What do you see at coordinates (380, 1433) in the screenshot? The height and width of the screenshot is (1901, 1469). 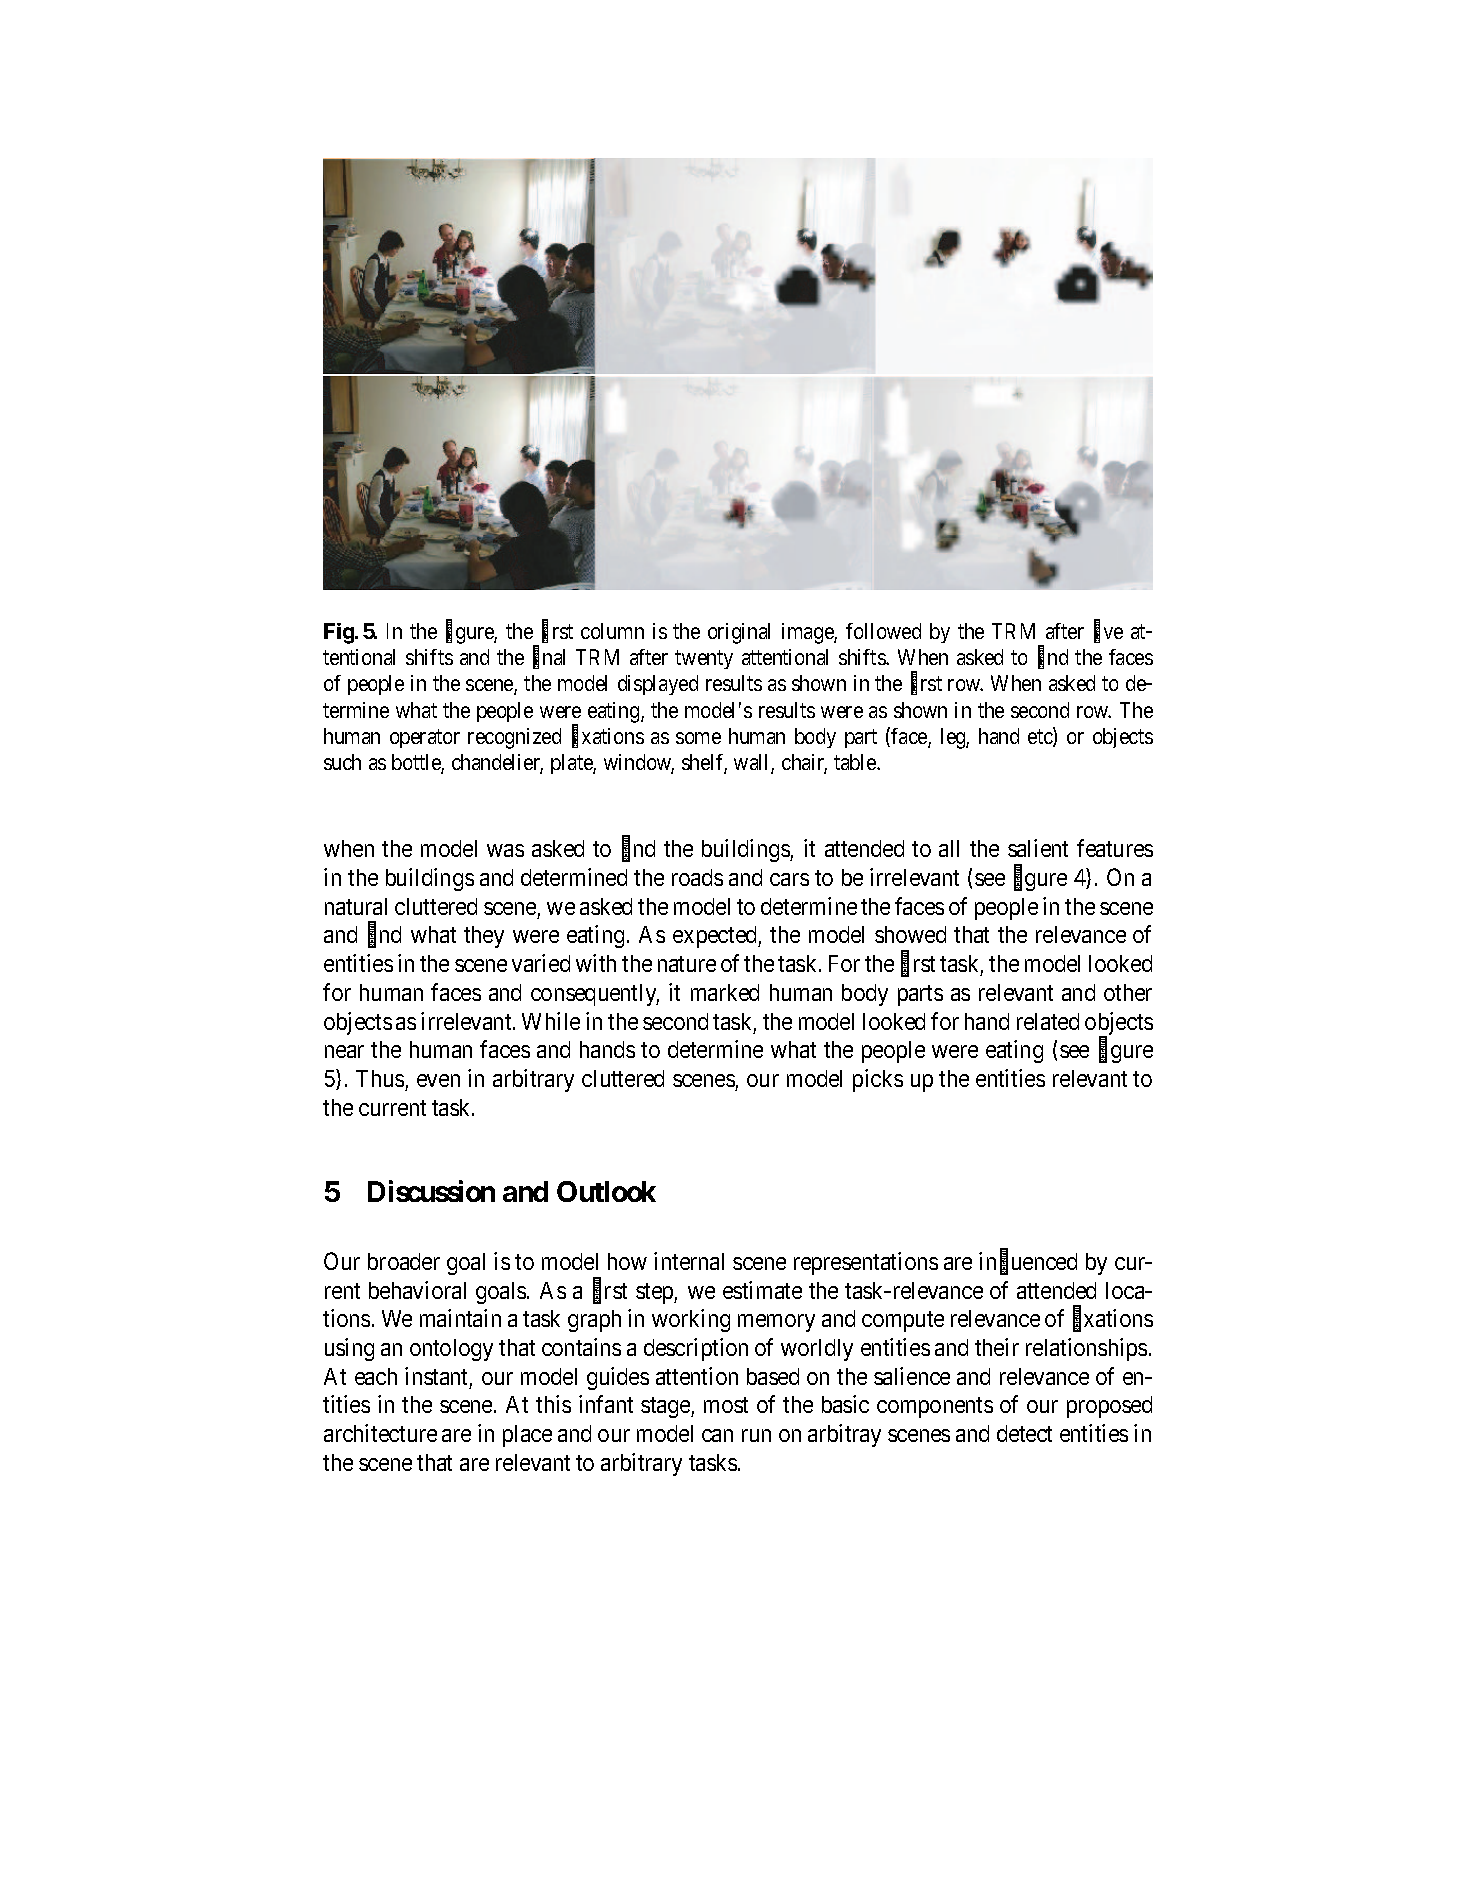 I see `architecture` at bounding box center [380, 1433].
